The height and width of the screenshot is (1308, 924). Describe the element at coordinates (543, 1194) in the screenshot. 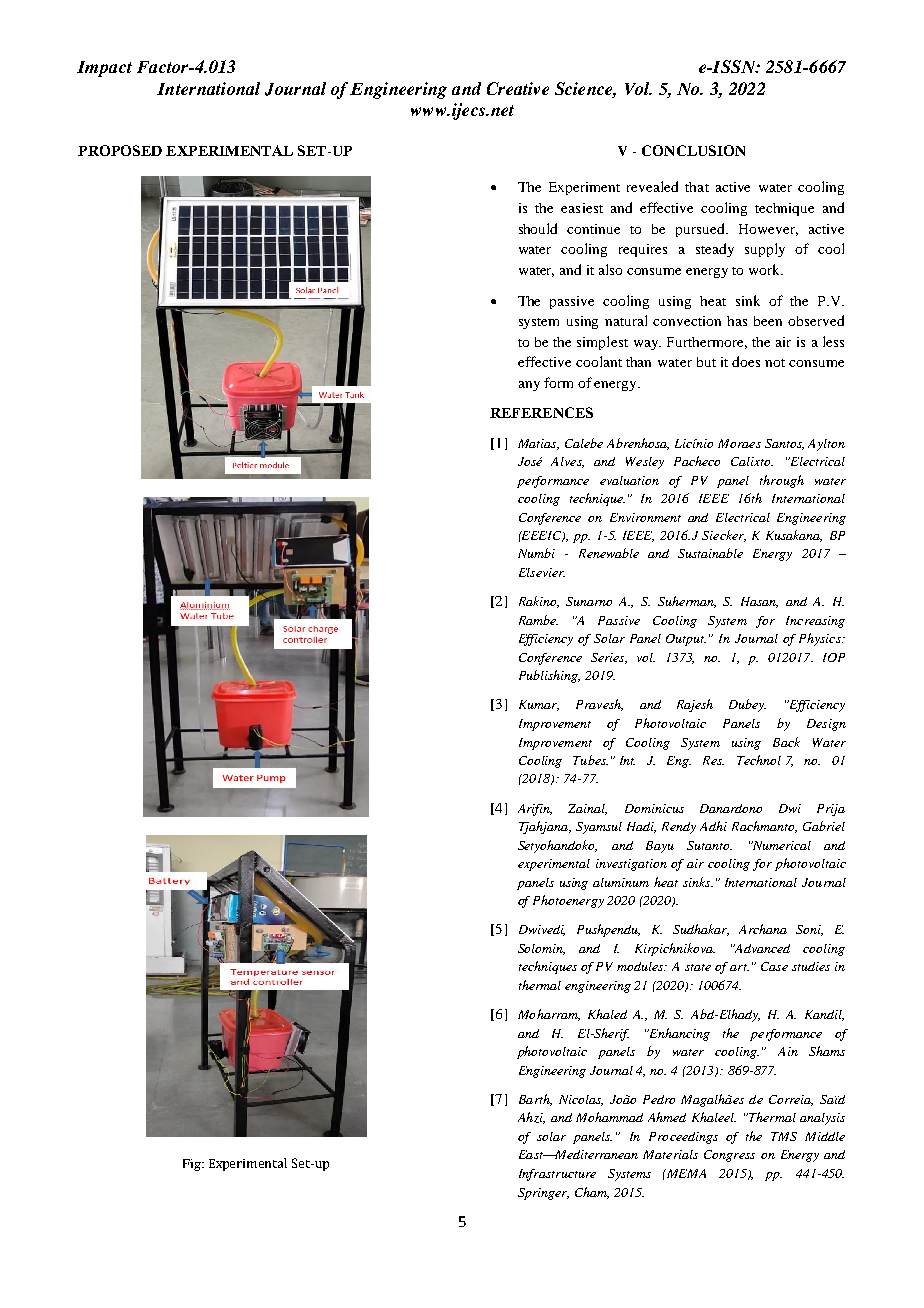

I see `Springer` at that location.
